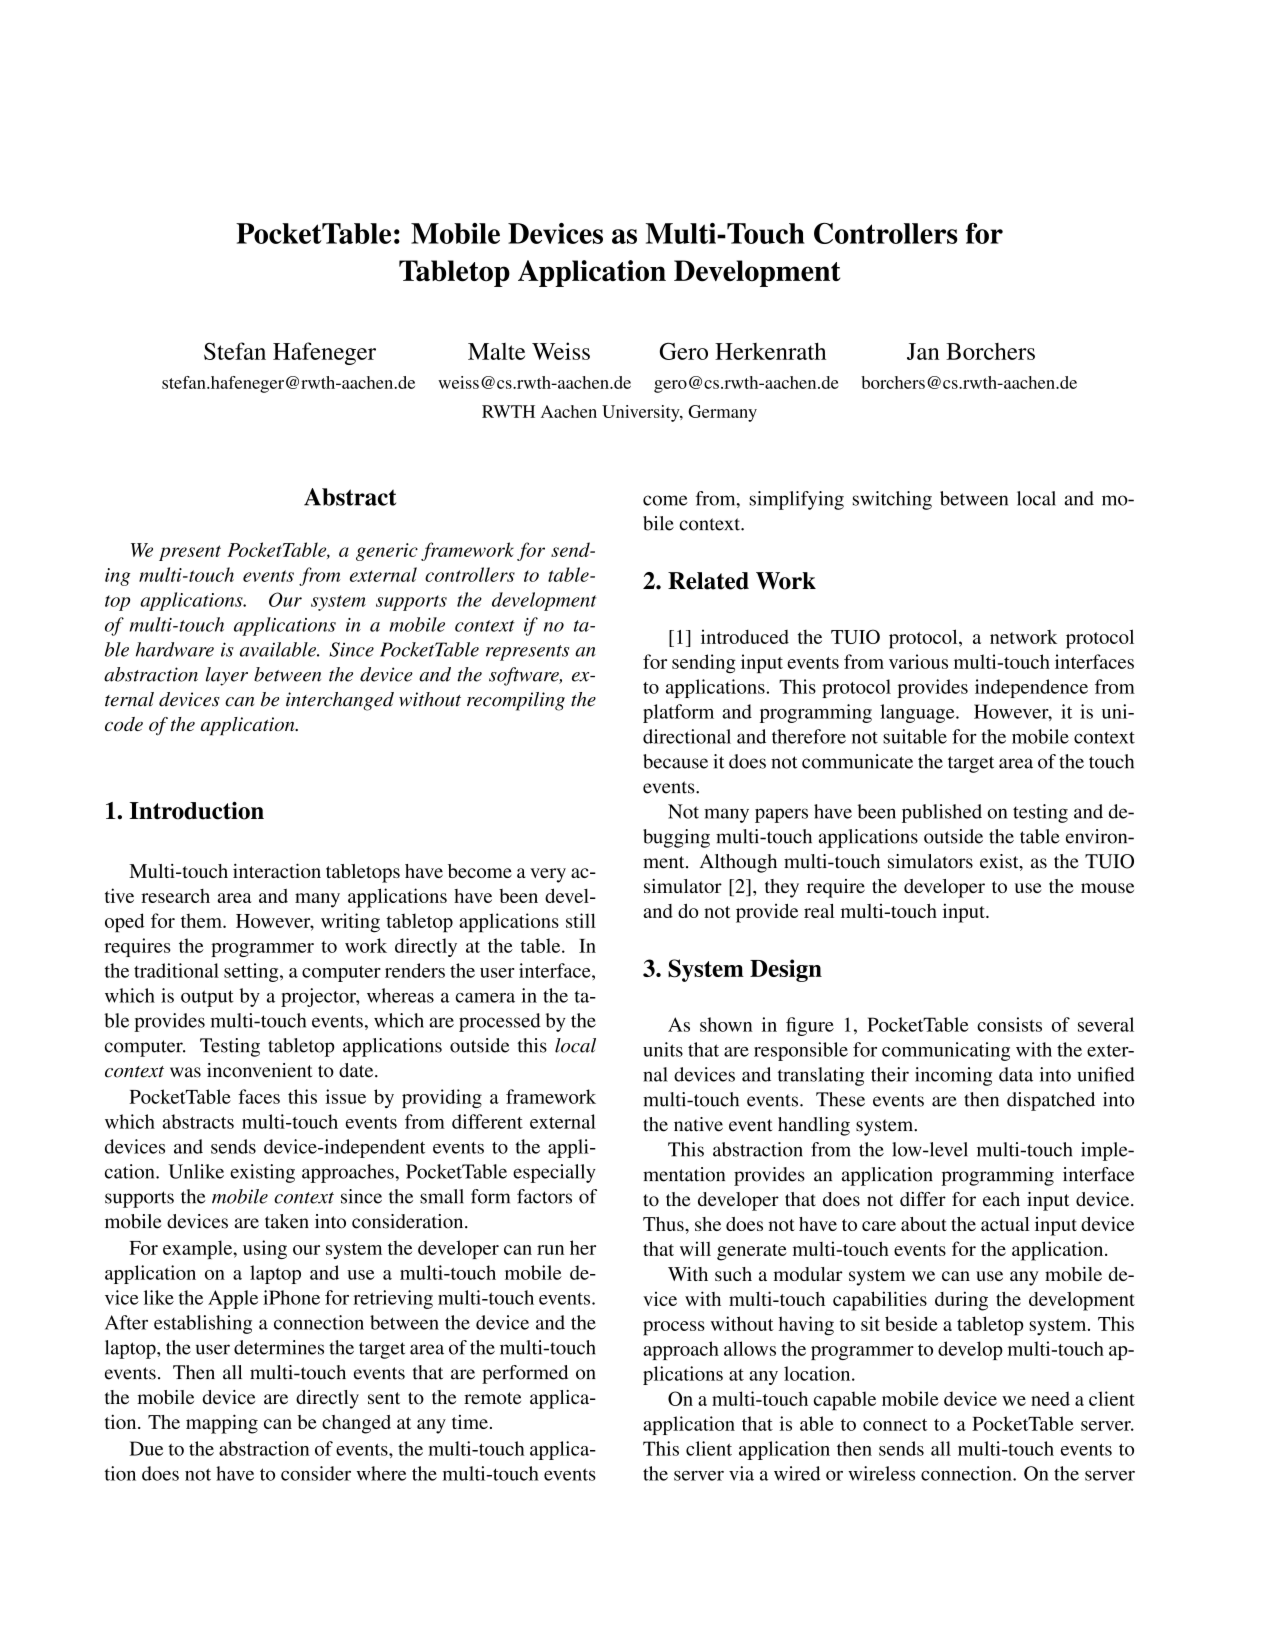 This image has width=1274, height=1649. Describe the element at coordinates (496, 351) in the image. I see `Malte` at that location.
